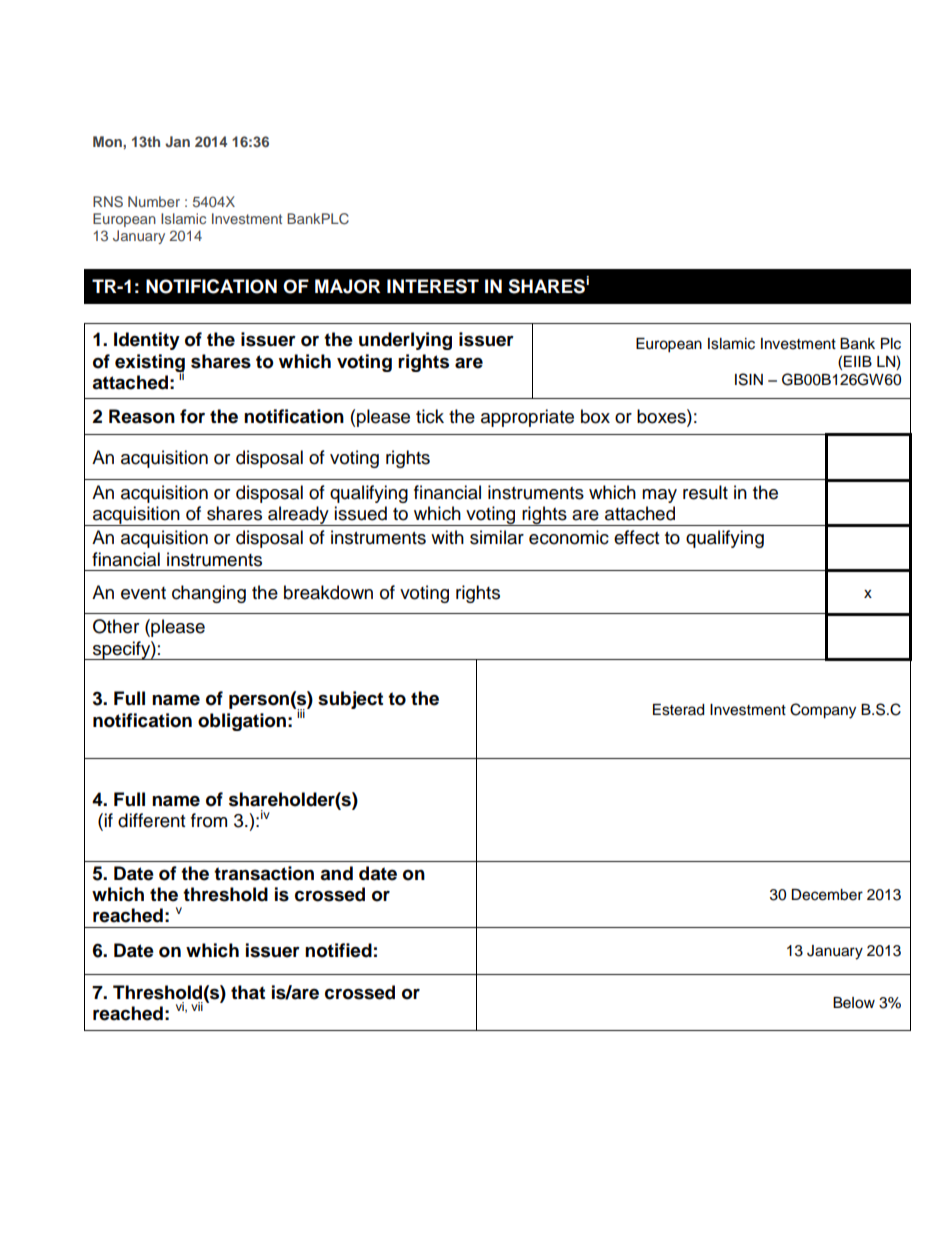 This document has width=952, height=1233. What do you see at coordinates (154, 201) in the document?
I see `Number` at bounding box center [154, 201].
